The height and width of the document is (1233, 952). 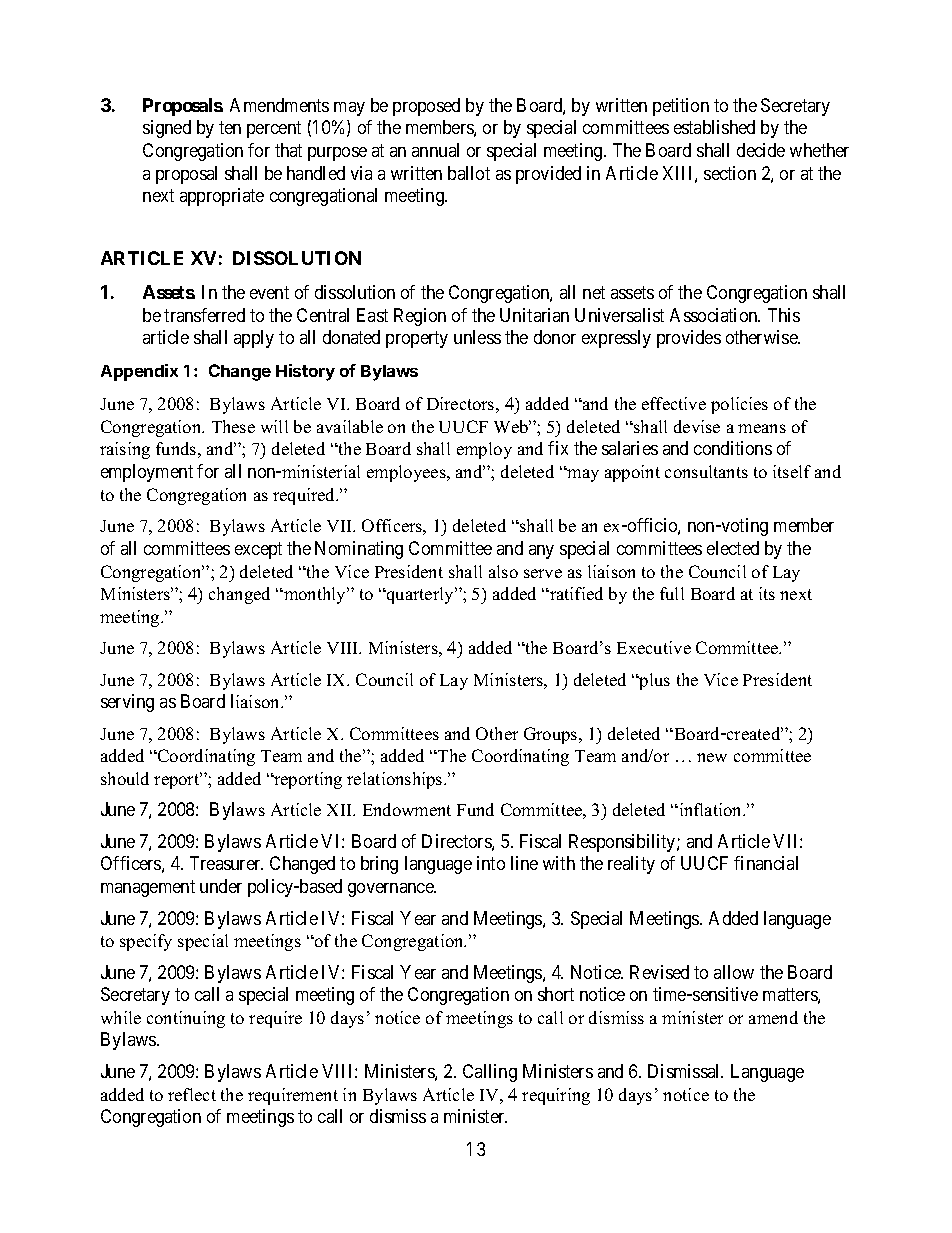 I want to click on signed, so click(x=167, y=129).
